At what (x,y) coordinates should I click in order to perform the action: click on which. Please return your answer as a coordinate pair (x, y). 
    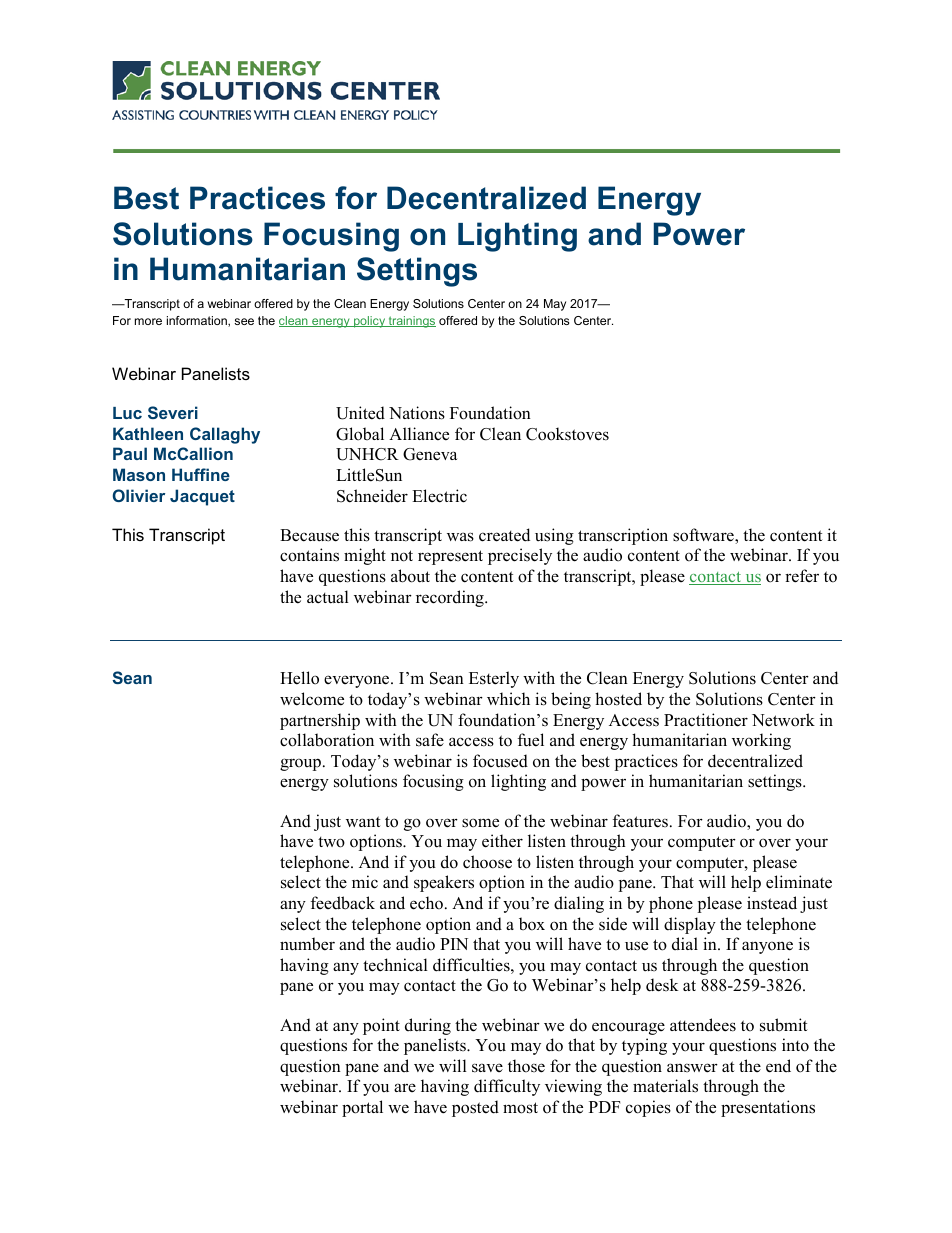
    Looking at the image, I should click on (508, 699).
